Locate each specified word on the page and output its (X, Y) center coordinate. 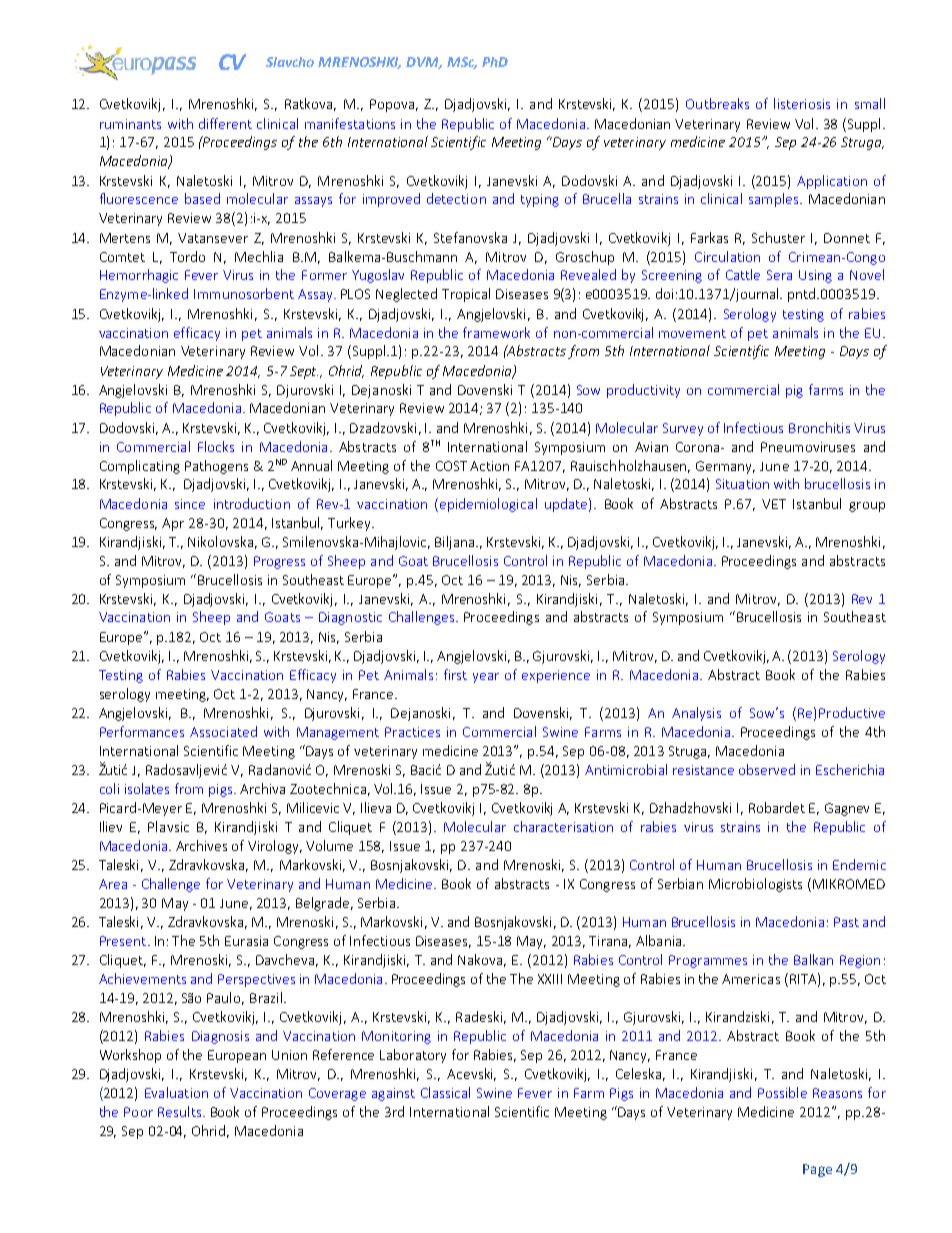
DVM (424, 63)
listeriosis (802, 103)
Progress (279, 562)
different (225, 123)
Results (179, 1111)
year (486, 678)
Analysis (696, 714)
